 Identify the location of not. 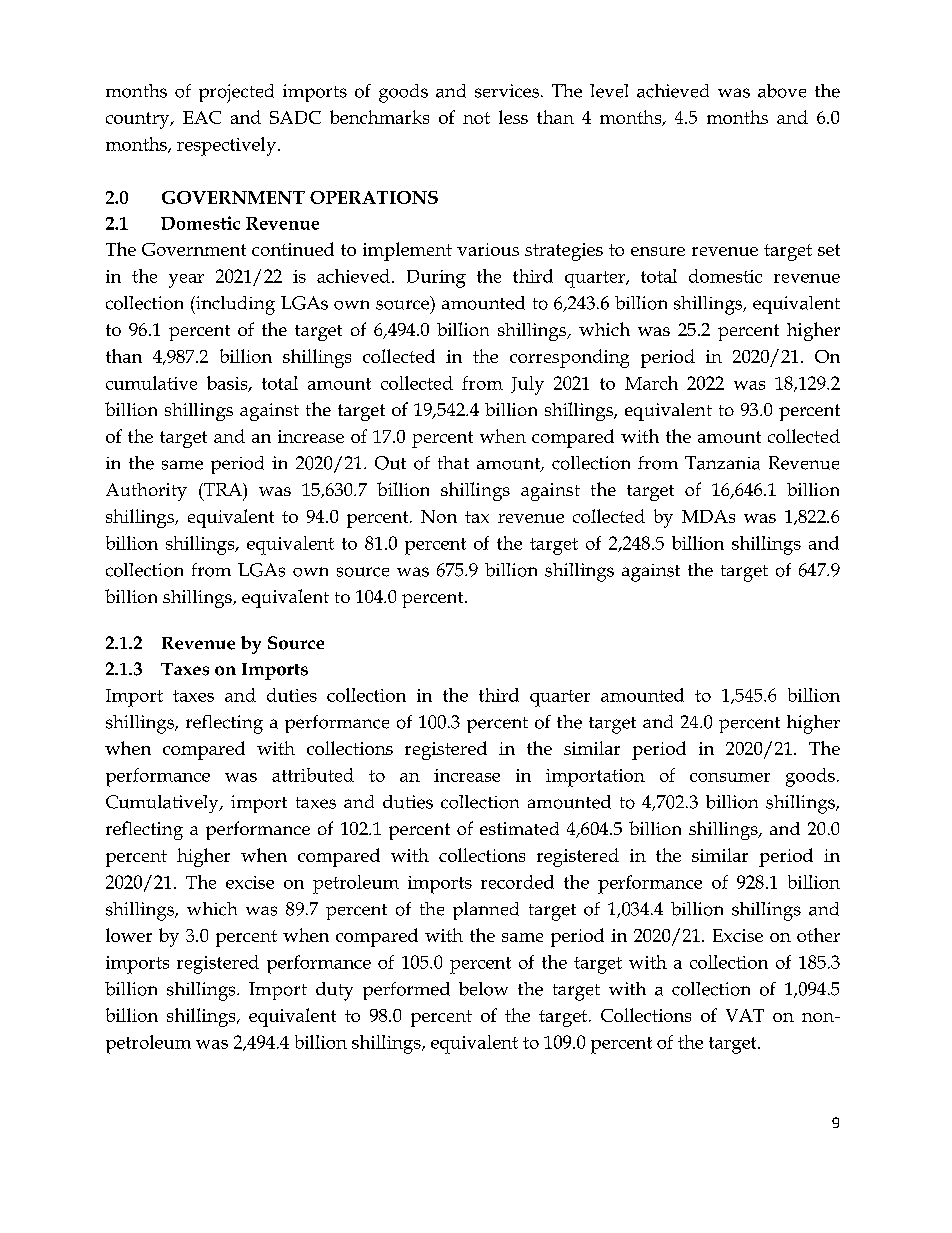
(476, 118).
